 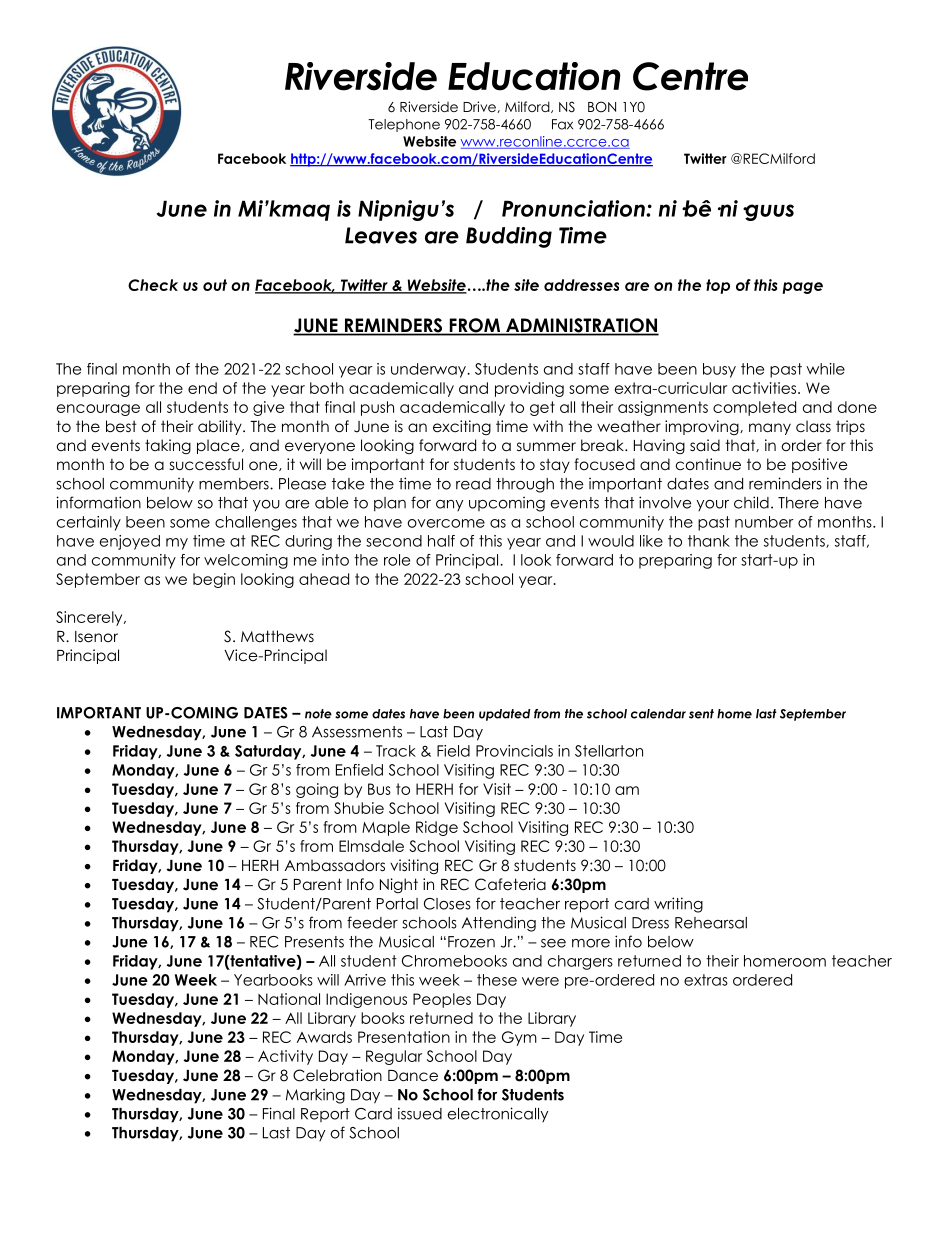 I want to click on thank, so click(x=709, y=541).
